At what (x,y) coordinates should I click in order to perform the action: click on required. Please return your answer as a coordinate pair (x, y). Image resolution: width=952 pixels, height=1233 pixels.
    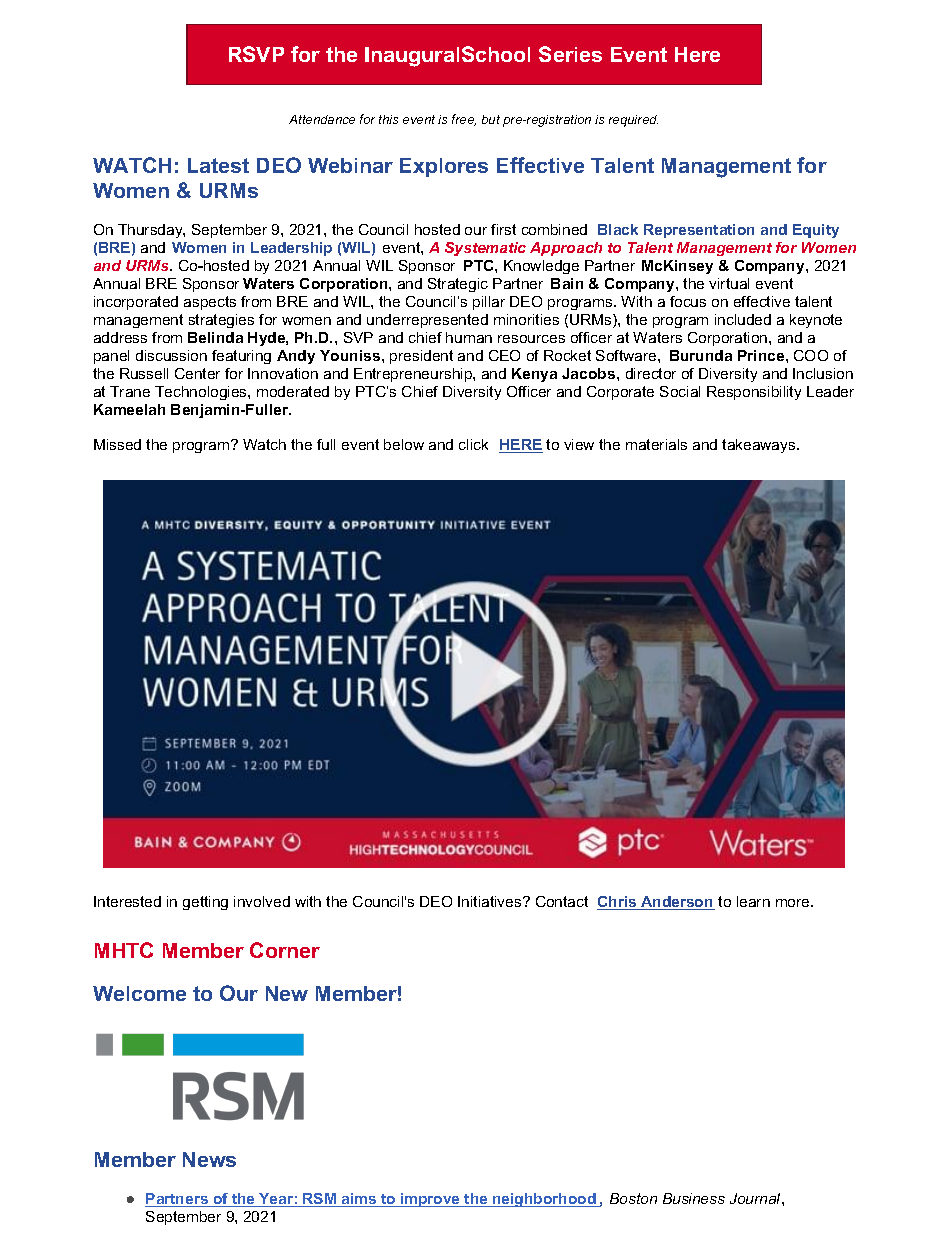
    Looking at the image, I should click on (633, 121).
